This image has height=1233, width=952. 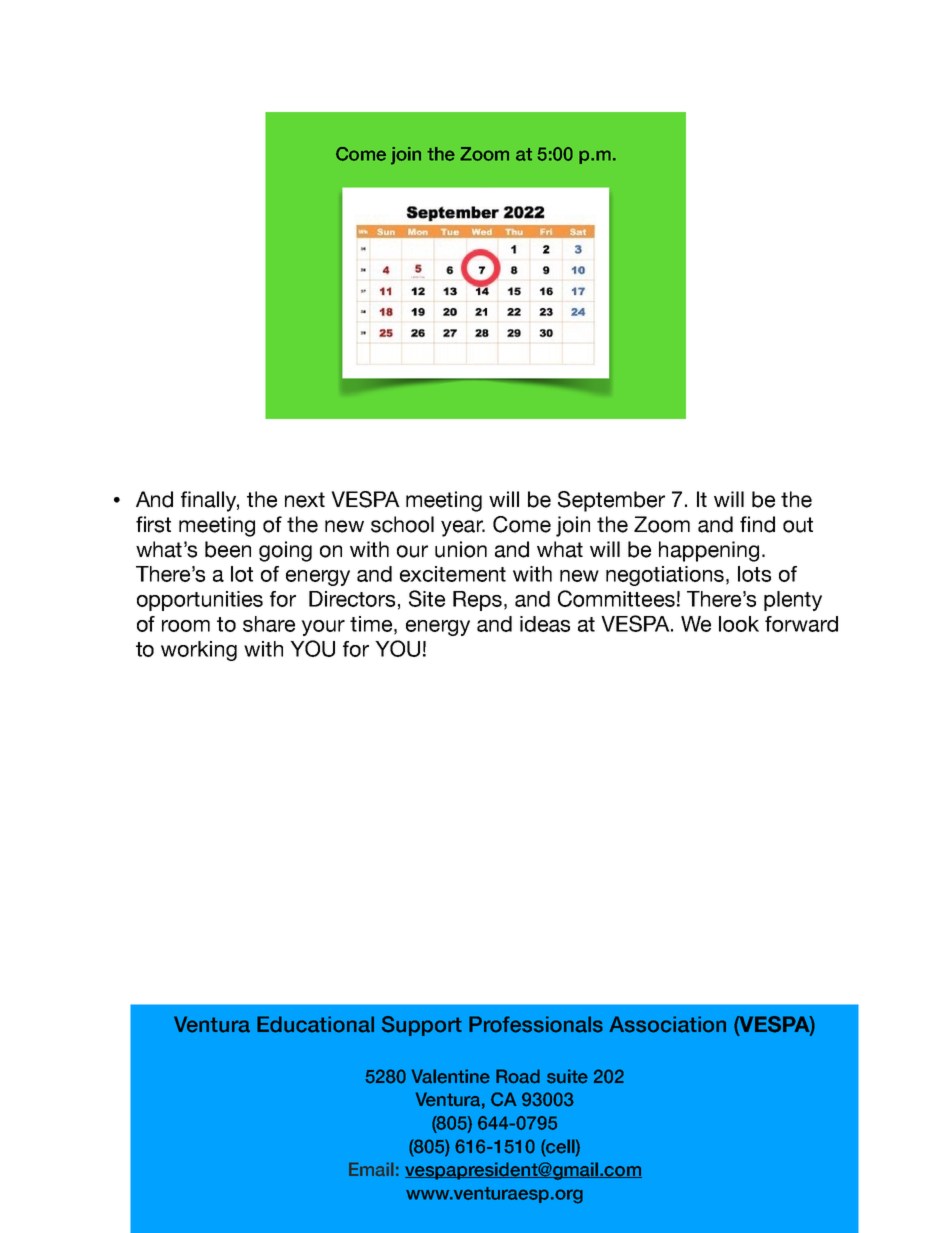 What do you see at coordinates (667, 1024) in the image?
I see `Association` at bounding box center [667, 1024].
